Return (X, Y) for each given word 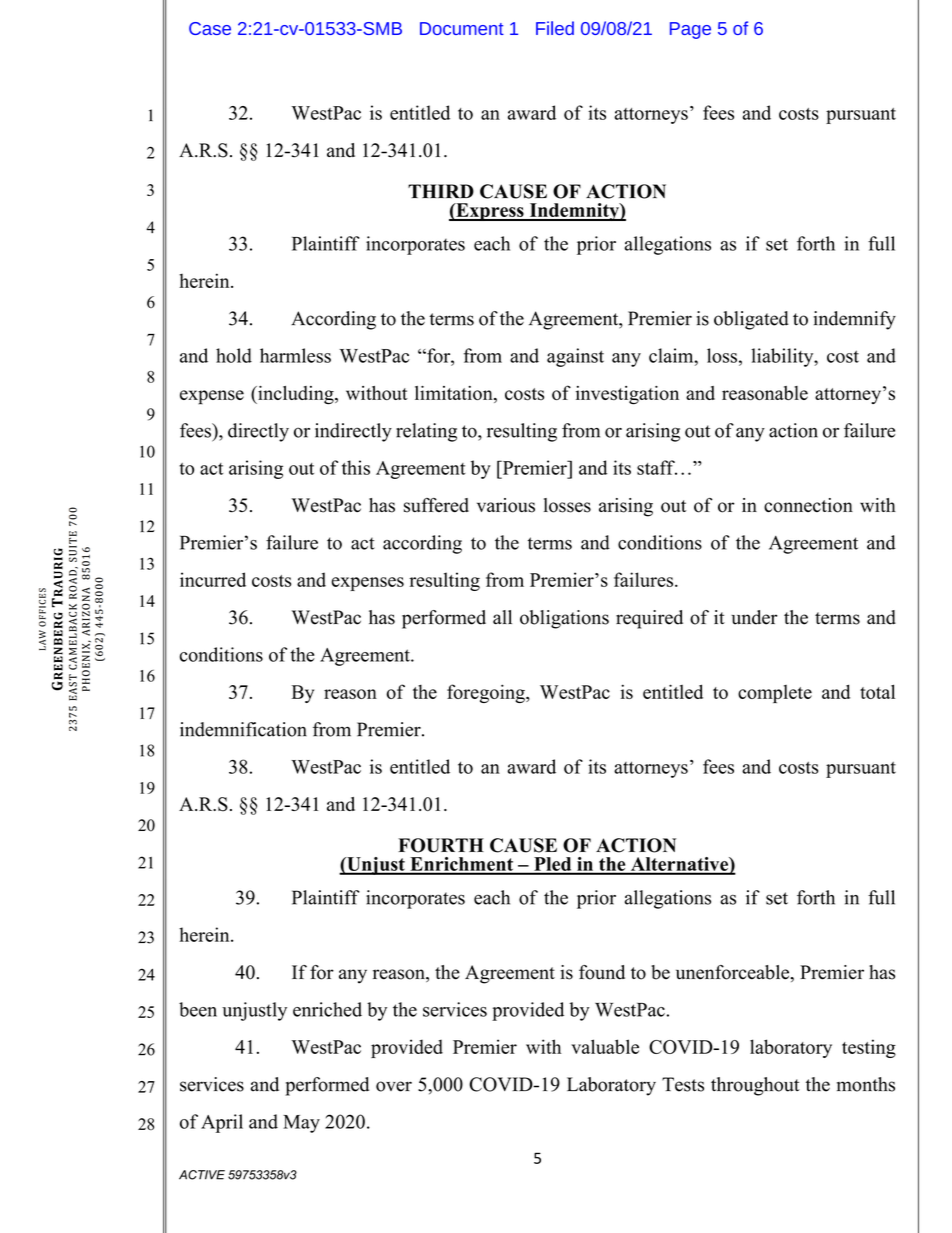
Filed (555, 28)
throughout (755, 1086)
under (754, 617)
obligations (564, 619)
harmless (295, 355)
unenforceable (734, 973)
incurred (213, 579)
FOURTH (441, 845)
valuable (605, 1046)
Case (210, 28)
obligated (751, 320)
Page (690, 30)
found (602, 972)
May (301, 1124)
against (575, 357)
